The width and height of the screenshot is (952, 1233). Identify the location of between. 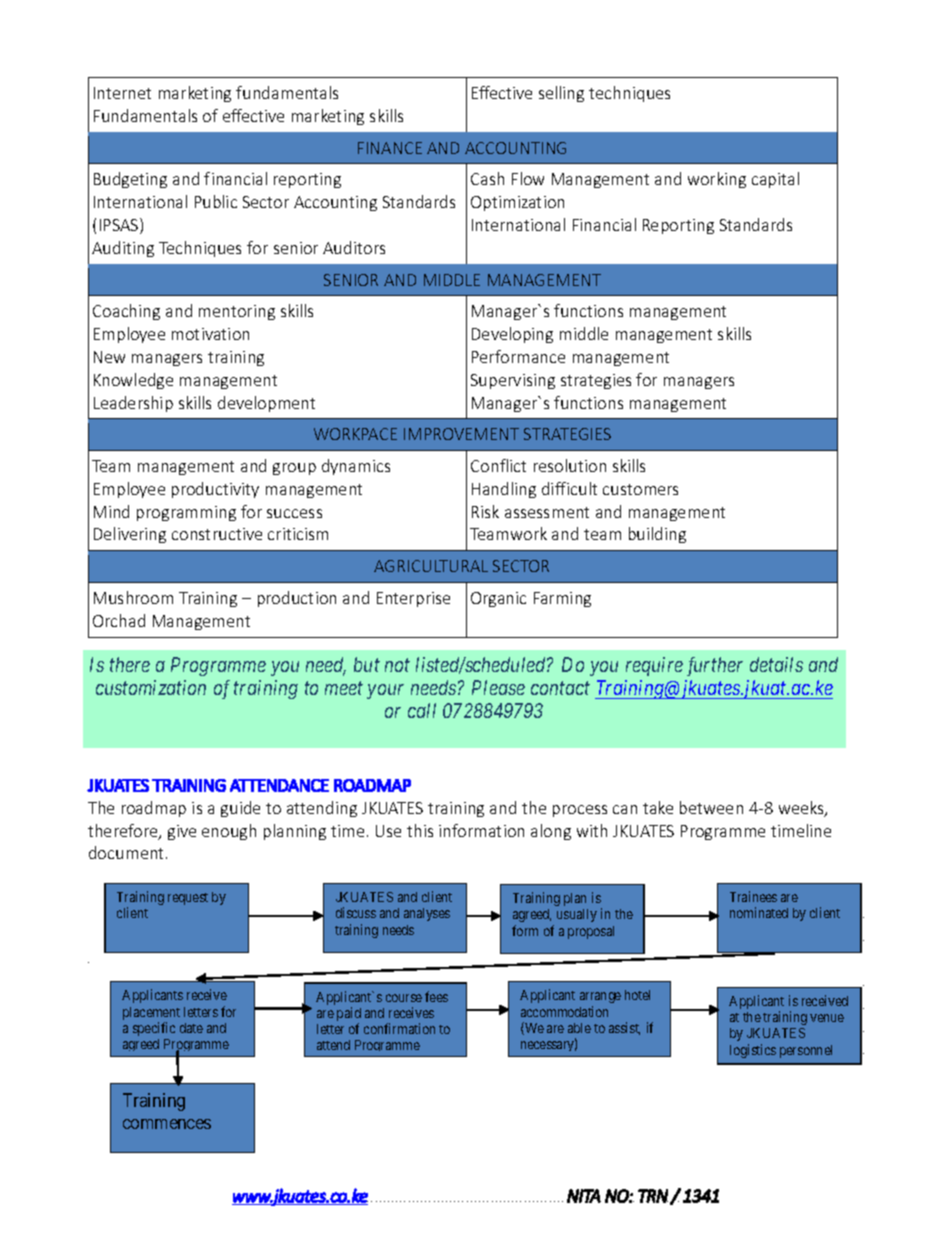
(711, 807).
